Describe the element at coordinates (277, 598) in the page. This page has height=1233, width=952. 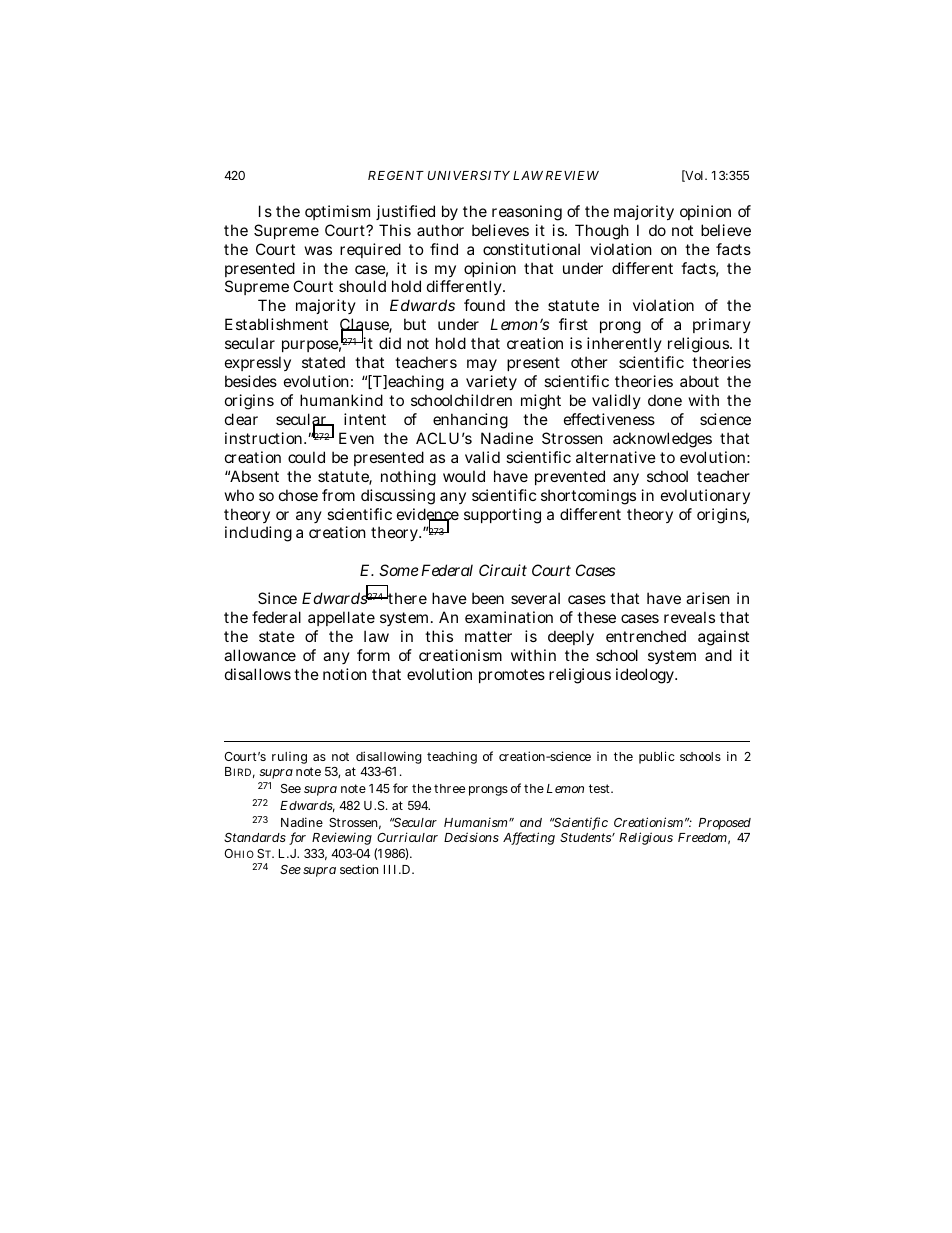
I see `Since` at that location.
